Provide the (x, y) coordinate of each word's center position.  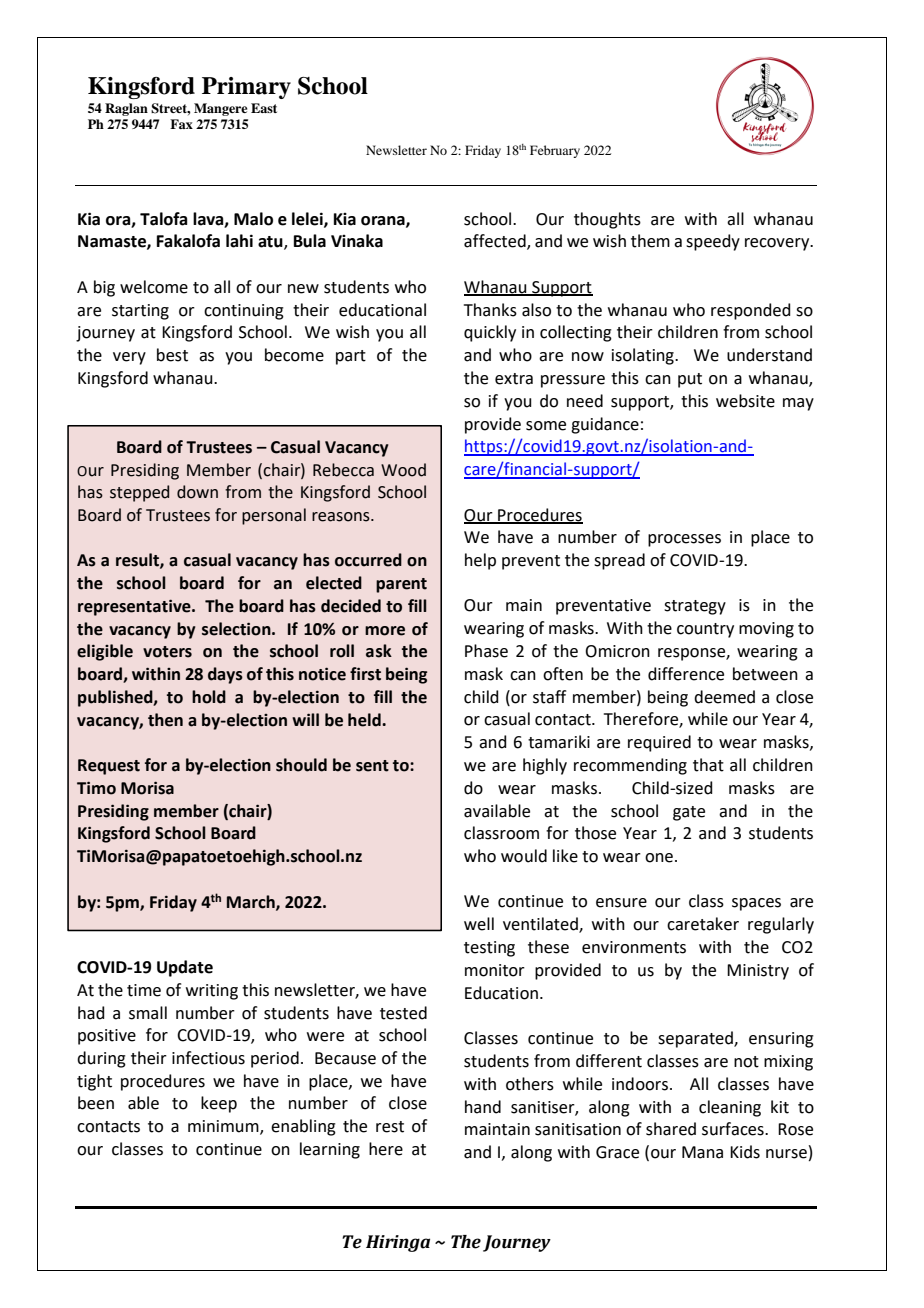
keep (219, 1104)
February (555, 151)
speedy (713, 242)
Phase (486, 651)
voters (167, 652)
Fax (181, 124)
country (705, 630)
